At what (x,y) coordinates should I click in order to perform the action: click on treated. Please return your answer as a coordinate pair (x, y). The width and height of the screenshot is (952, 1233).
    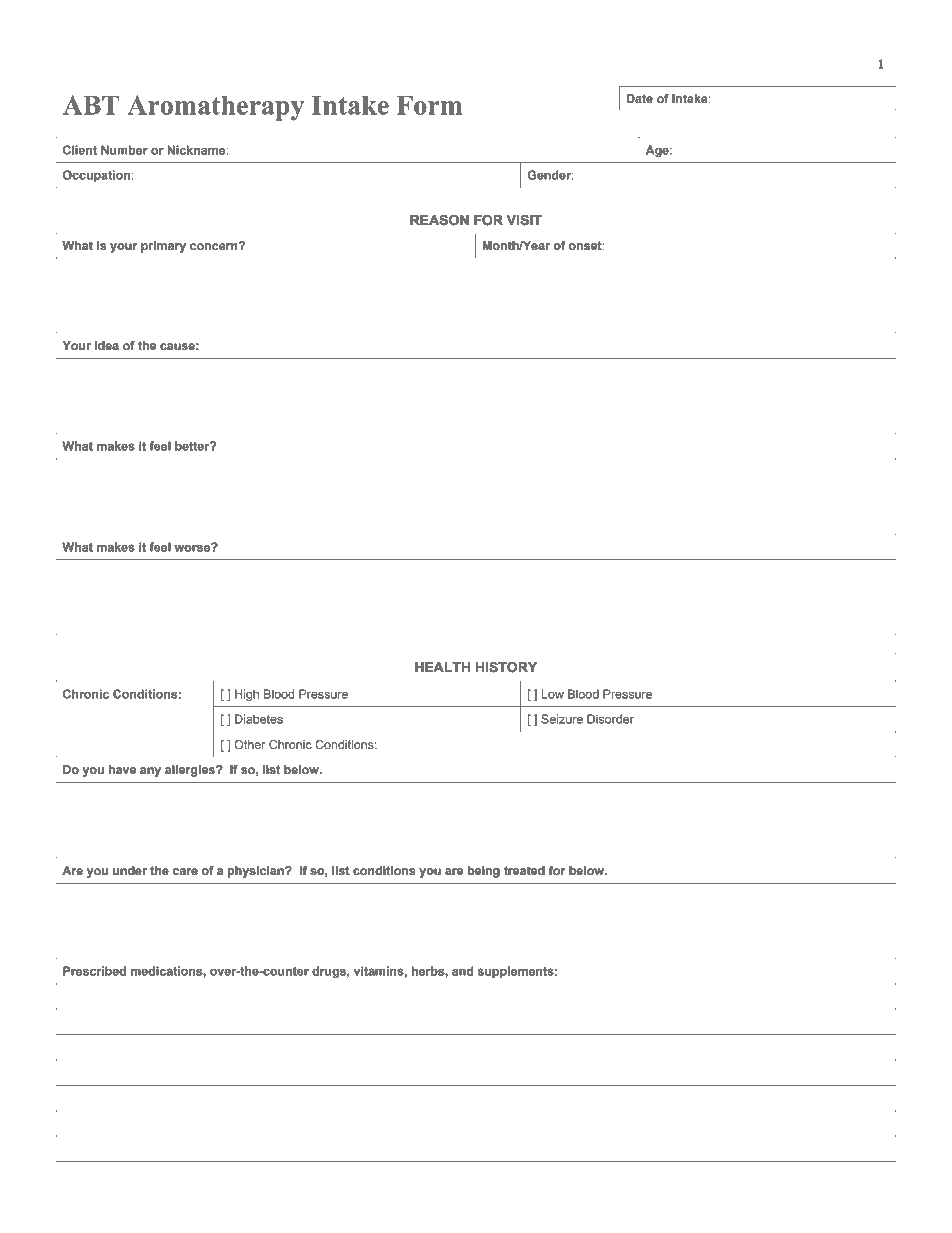
    Looking at the image, I should click on (524, 870).
